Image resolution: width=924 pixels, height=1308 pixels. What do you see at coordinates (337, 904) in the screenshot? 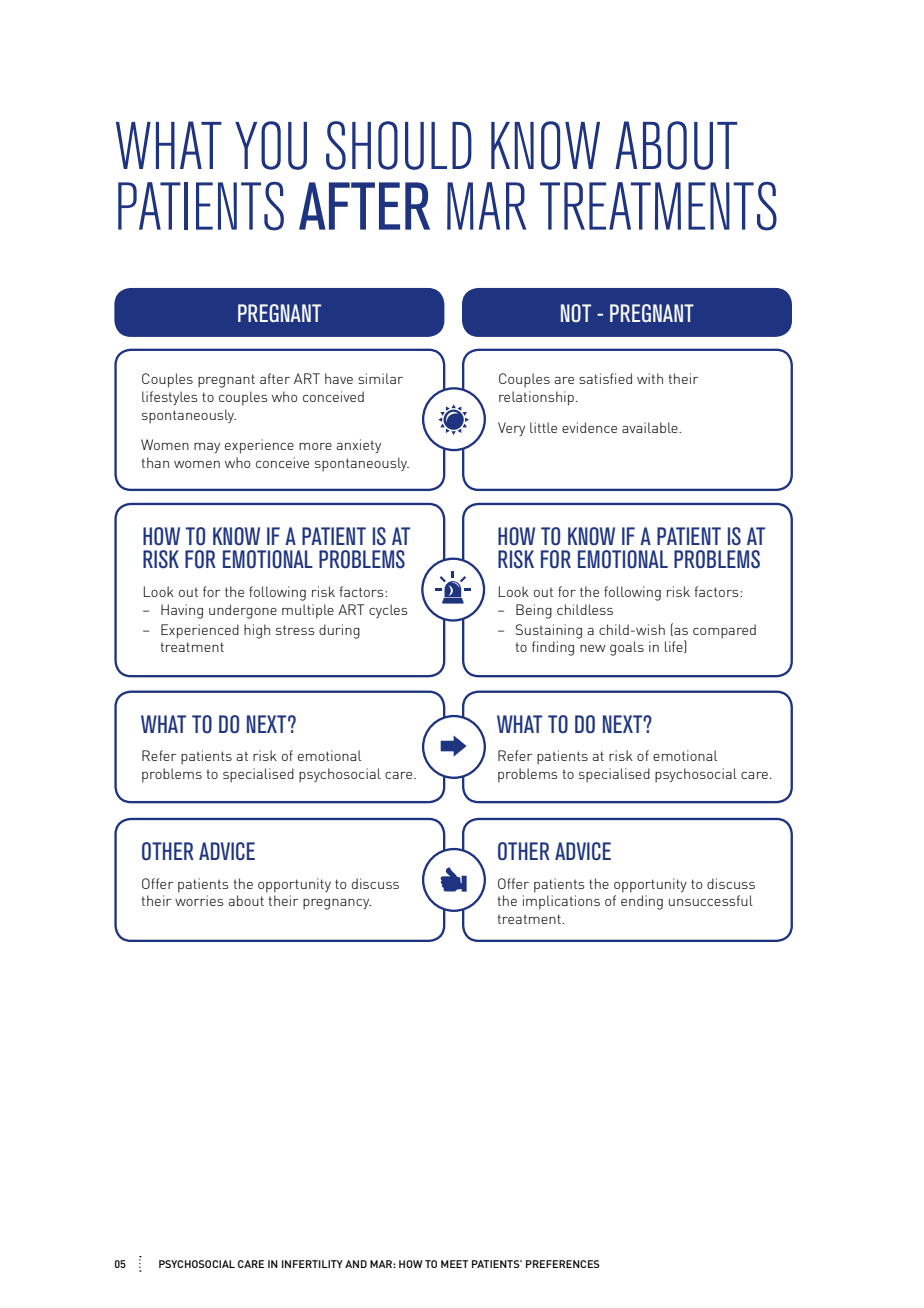
I see `pregnancy` at bounding box center [337, 904].
